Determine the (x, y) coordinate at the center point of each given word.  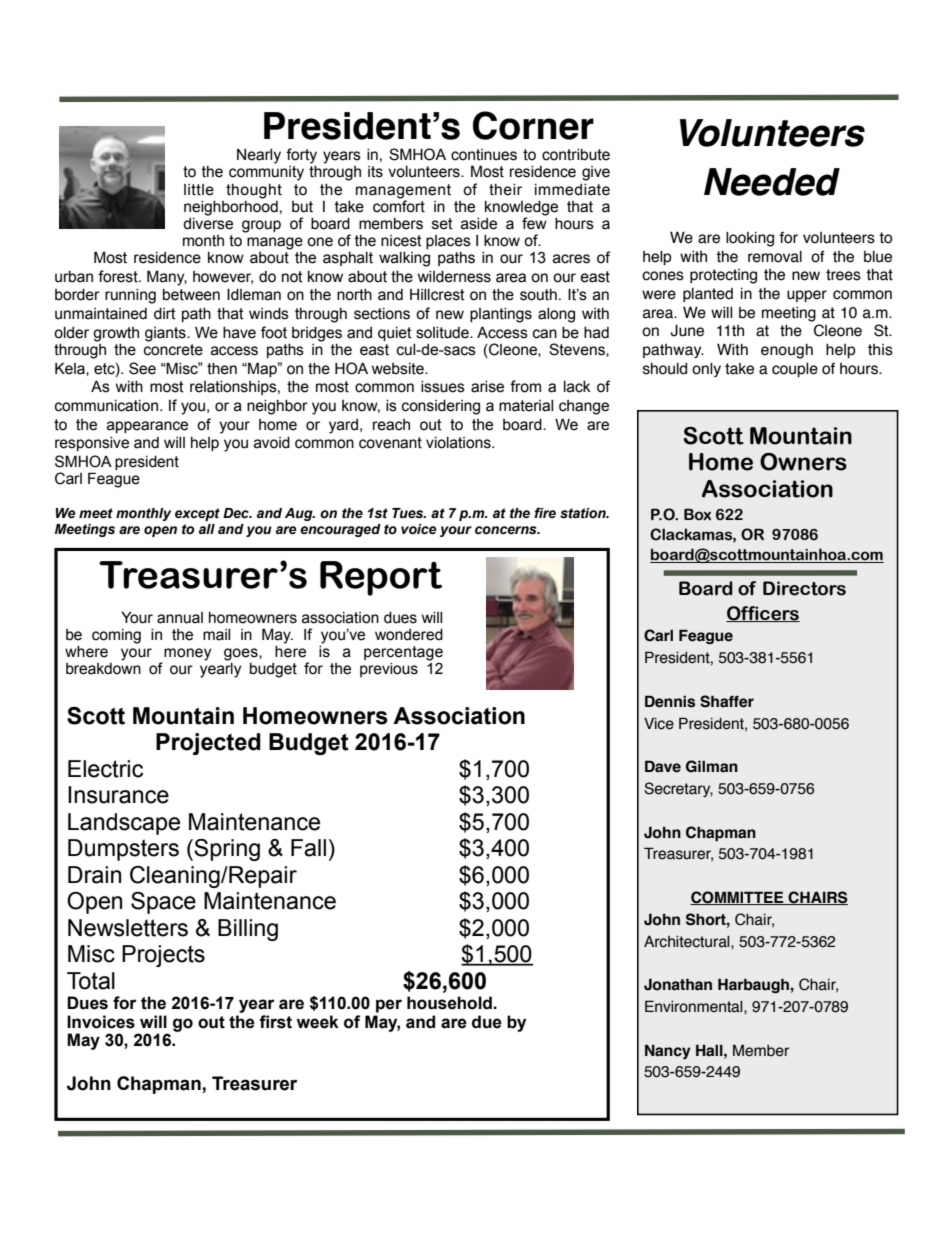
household (450, 1003)
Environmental (695, 1007)
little (199, 190)
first (275, 1022)
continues (484, 155)
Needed (772, 182)
